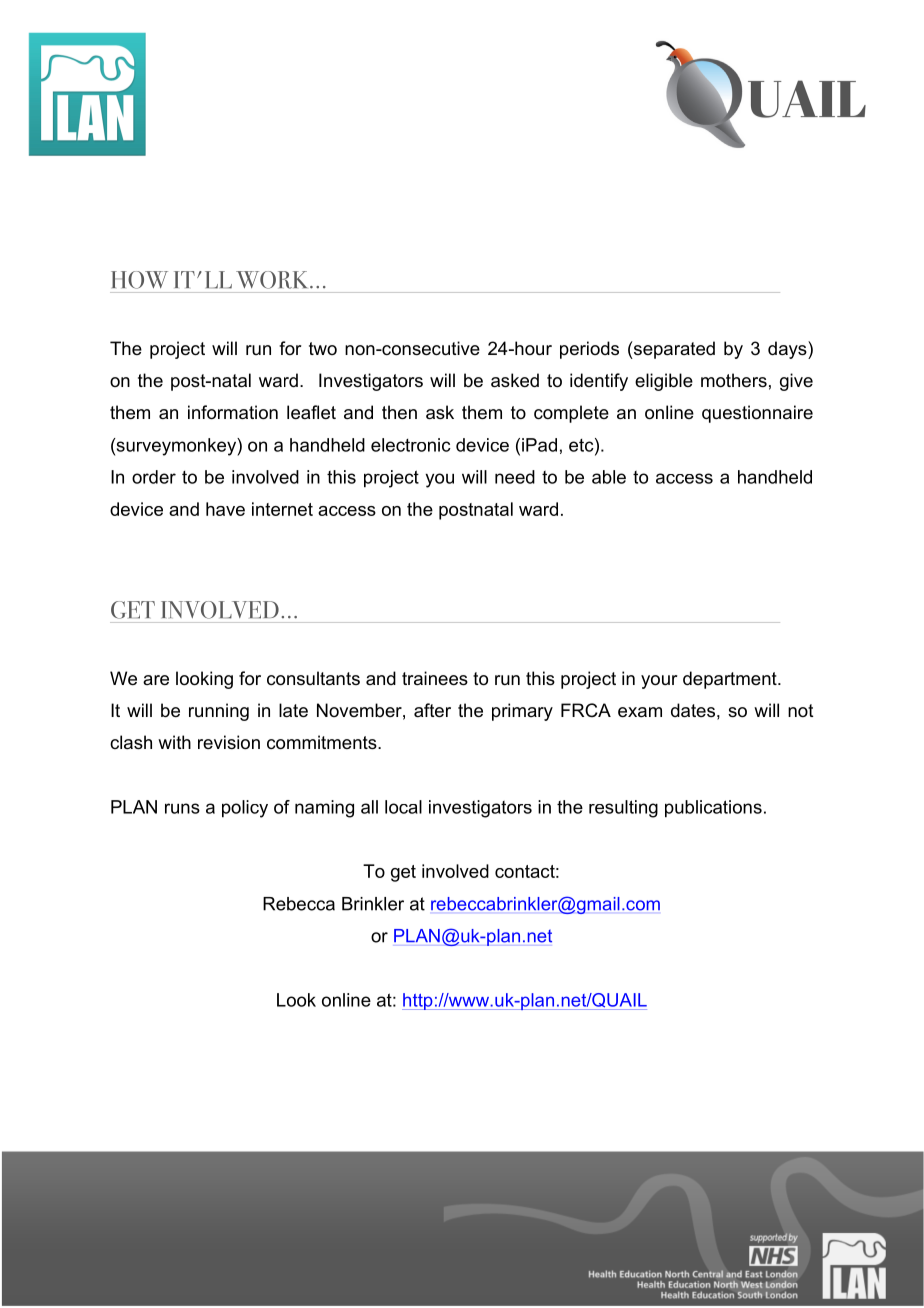 This screenshot has width=924, height=1308. I want to click on information, so click(233, 412).
